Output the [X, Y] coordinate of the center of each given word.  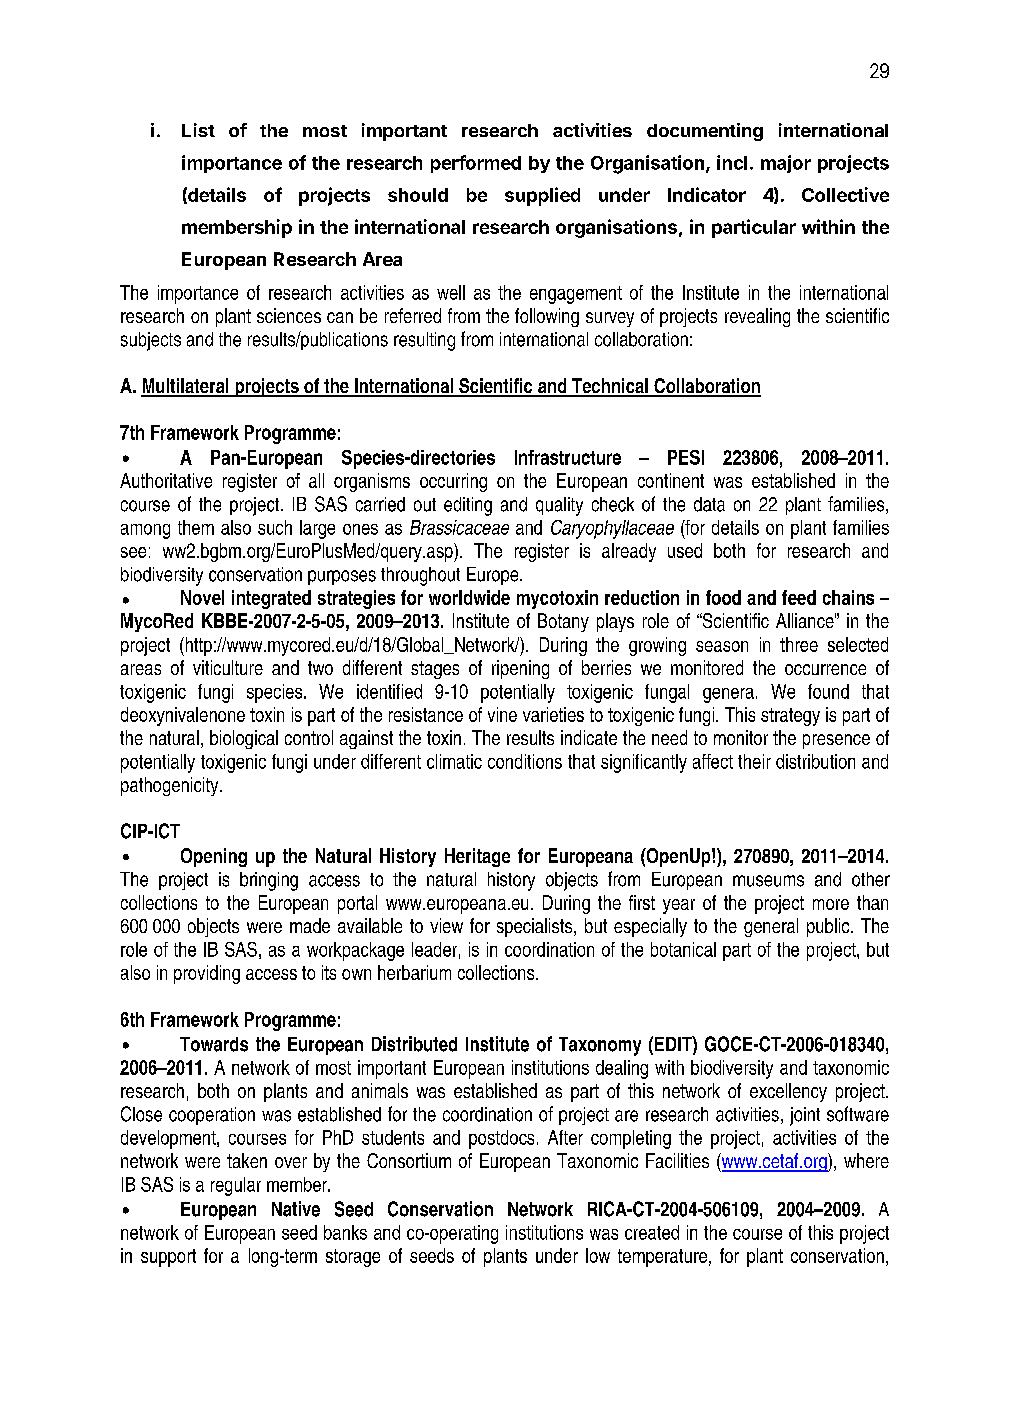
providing [207, 974]
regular [236, 1186]
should [418, 195]
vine [502, 714]
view [446, 925]
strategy [790, 717]
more [831, 904]
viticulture [228, 667]
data [709, 504]
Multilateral [186, 387]
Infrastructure [568, 457]
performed [476, 164]
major [786, 164]
